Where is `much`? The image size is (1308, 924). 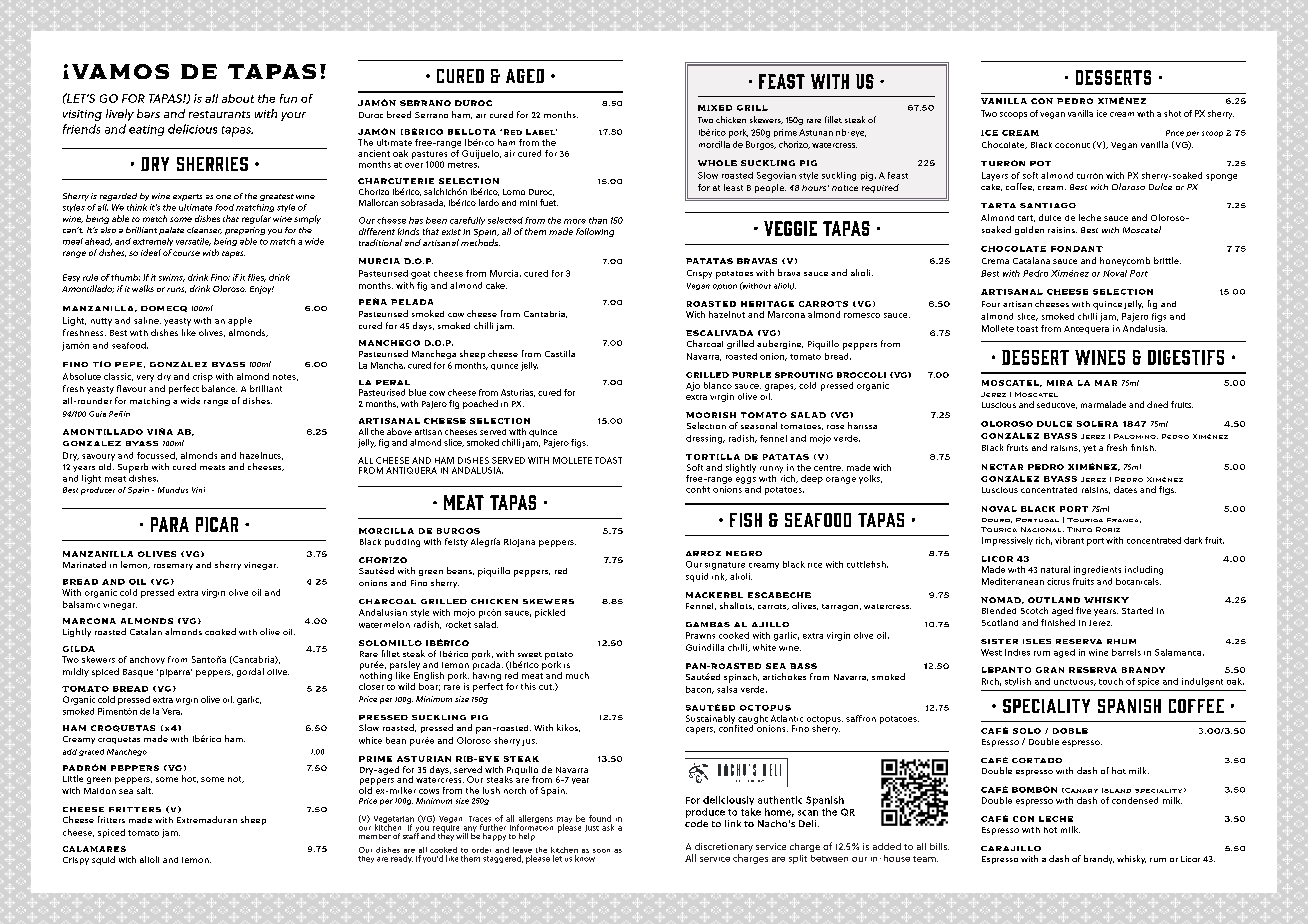 much is located at coordinates (577, 675).
